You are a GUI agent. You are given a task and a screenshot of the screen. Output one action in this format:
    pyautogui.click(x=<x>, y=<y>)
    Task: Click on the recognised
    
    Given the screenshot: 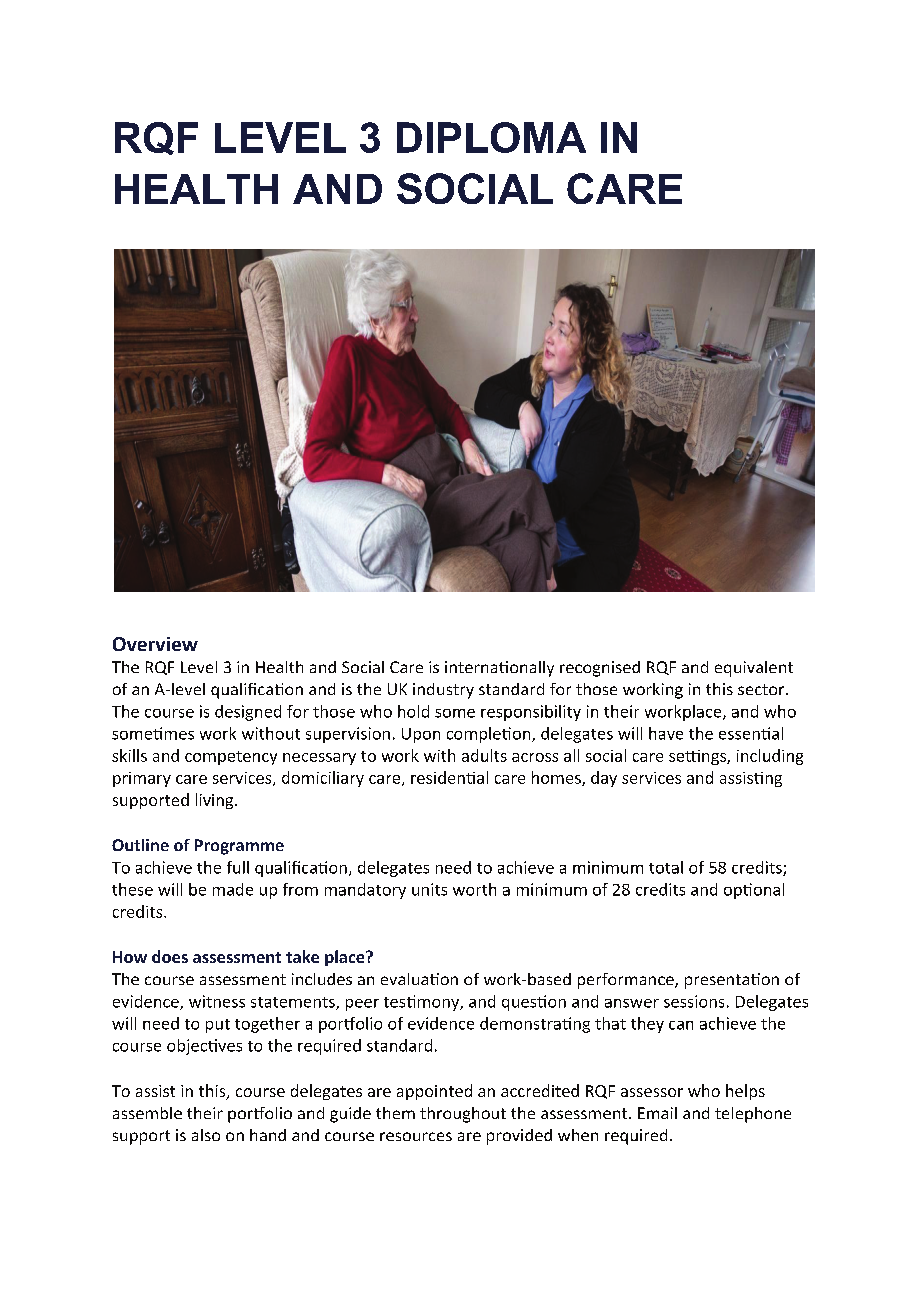 What is the action you would take?
    pyautogui.click(x=600, y=669)
